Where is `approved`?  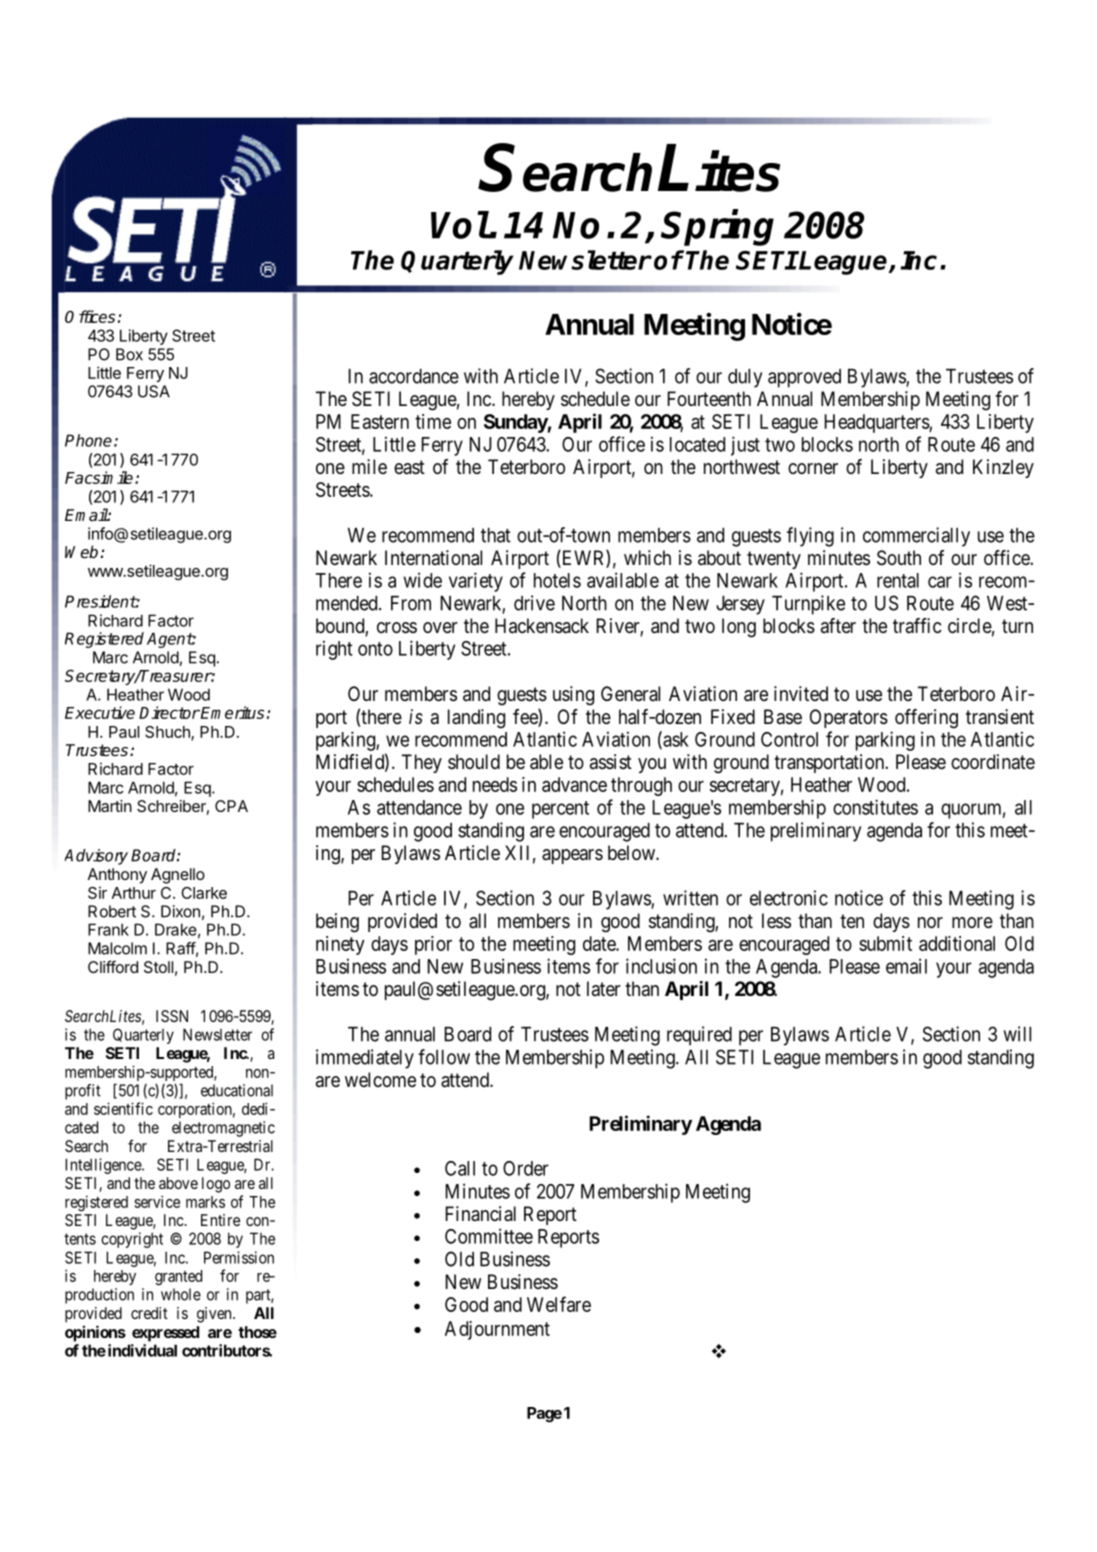 approved is located at coordinates (804, 378).
